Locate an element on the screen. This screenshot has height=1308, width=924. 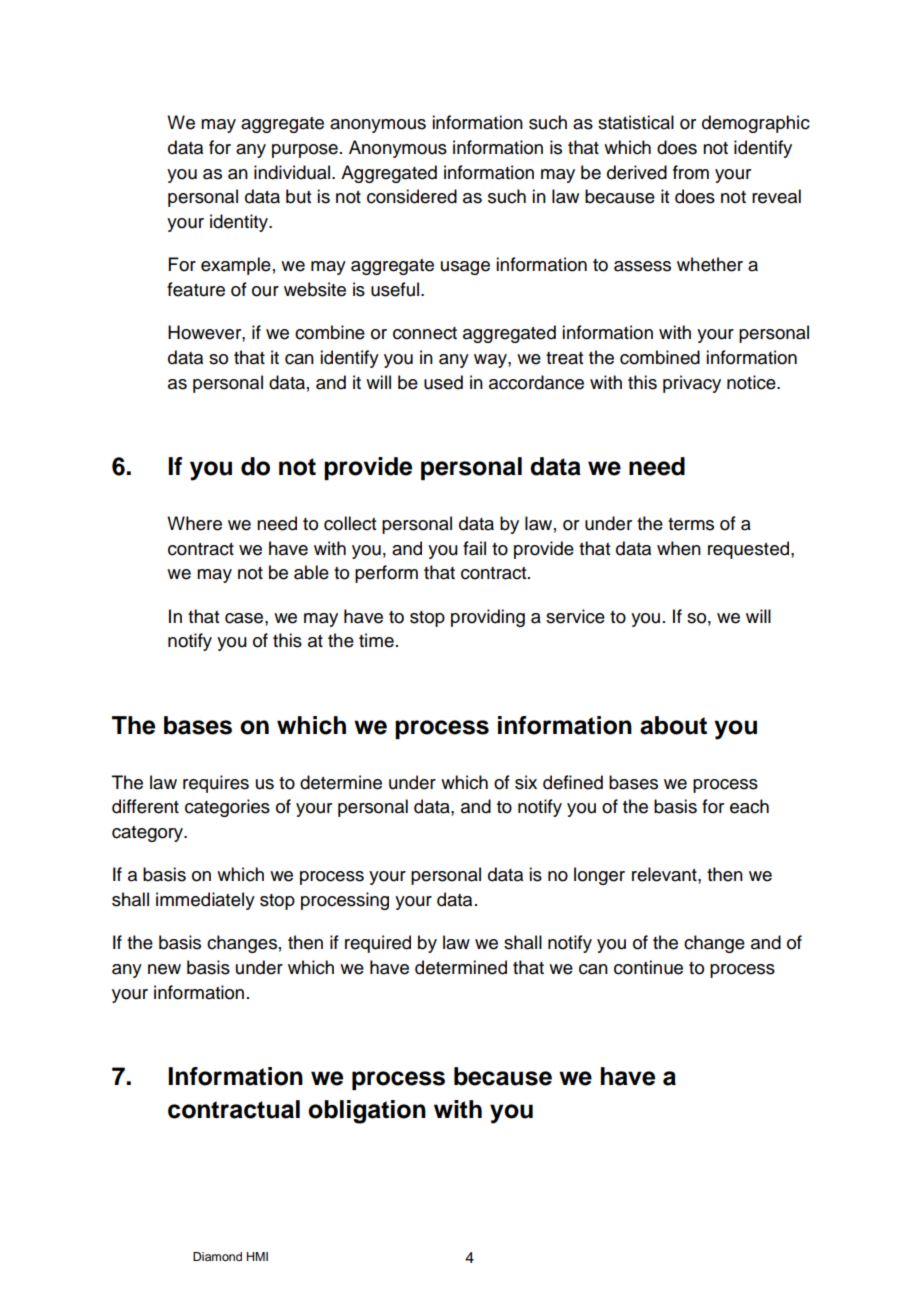
required is located at coordinates (378, 944).
